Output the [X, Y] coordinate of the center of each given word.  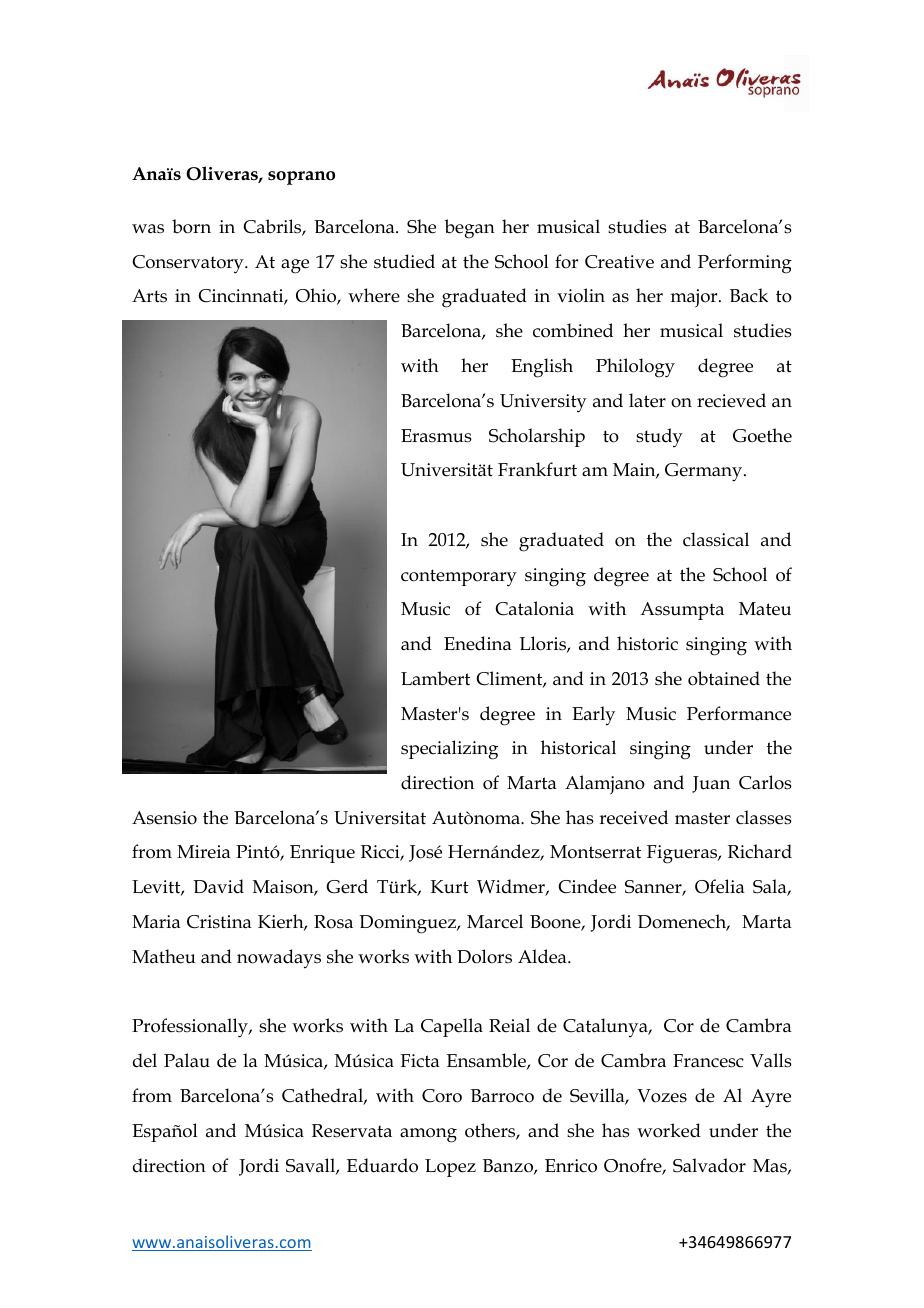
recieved [731, 400]
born [191, 226]
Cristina [219, 922]
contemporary [459, 578]
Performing [745, 264]
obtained [724, 678]
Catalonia [534, 608]
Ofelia [720, 886]
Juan [711, 784]
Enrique [322, 854]
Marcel [495, 921]
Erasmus [436, 436]
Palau [187, 1060]
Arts [149, 296]
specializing [449, 750]
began [469, 229]
